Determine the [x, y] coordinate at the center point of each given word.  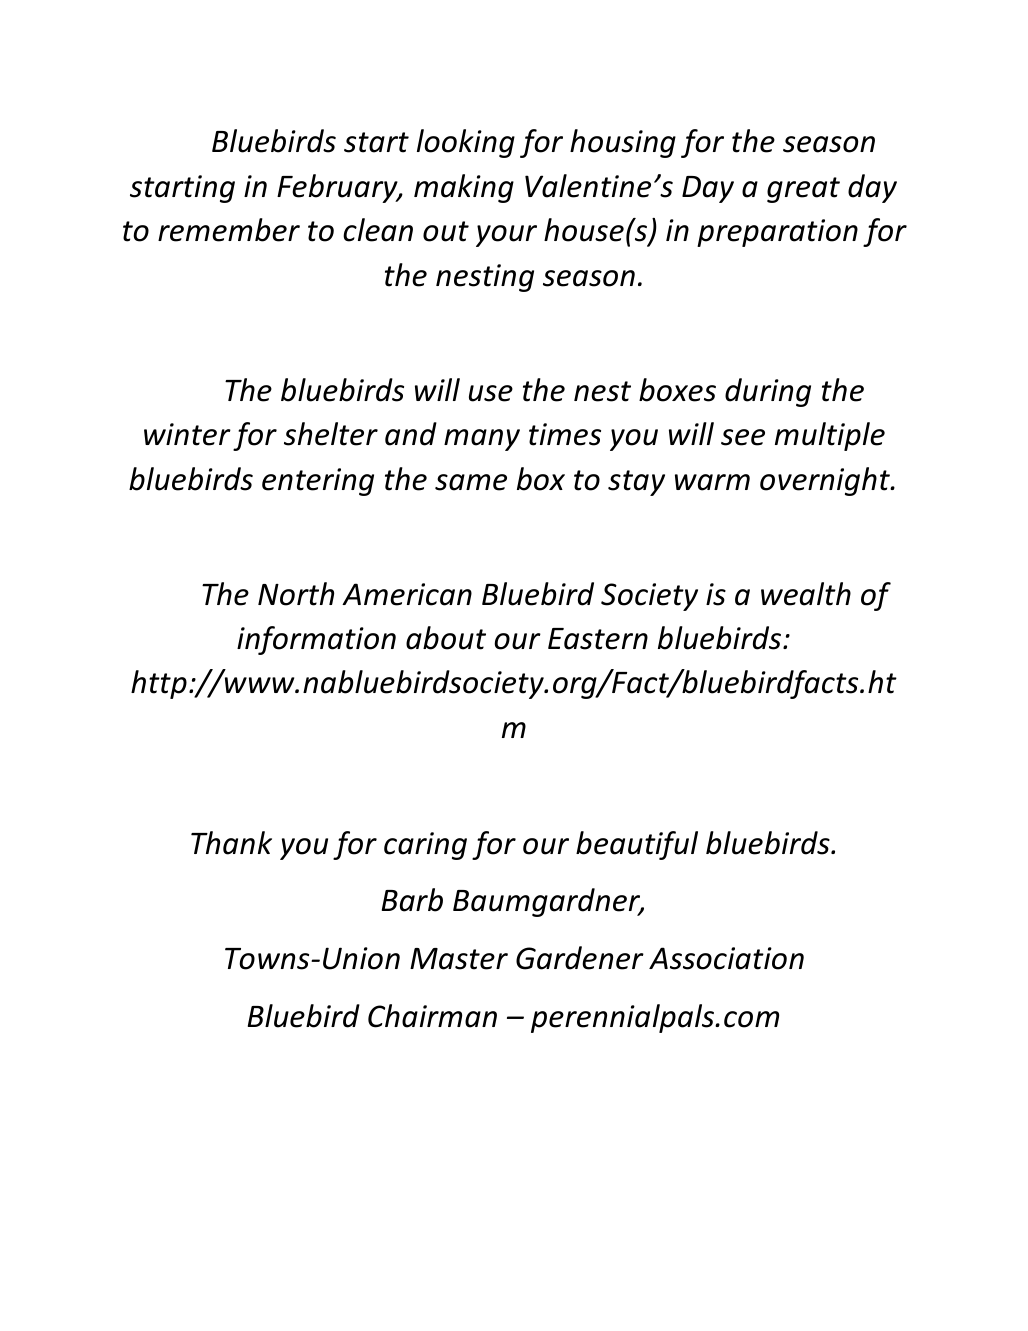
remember [229, 230]
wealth [806, 594]
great [803, 190]
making [464, 188]
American [407, 594]
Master [459, 959]
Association [726, 958]
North [296, 594]
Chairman [432, 1016]
